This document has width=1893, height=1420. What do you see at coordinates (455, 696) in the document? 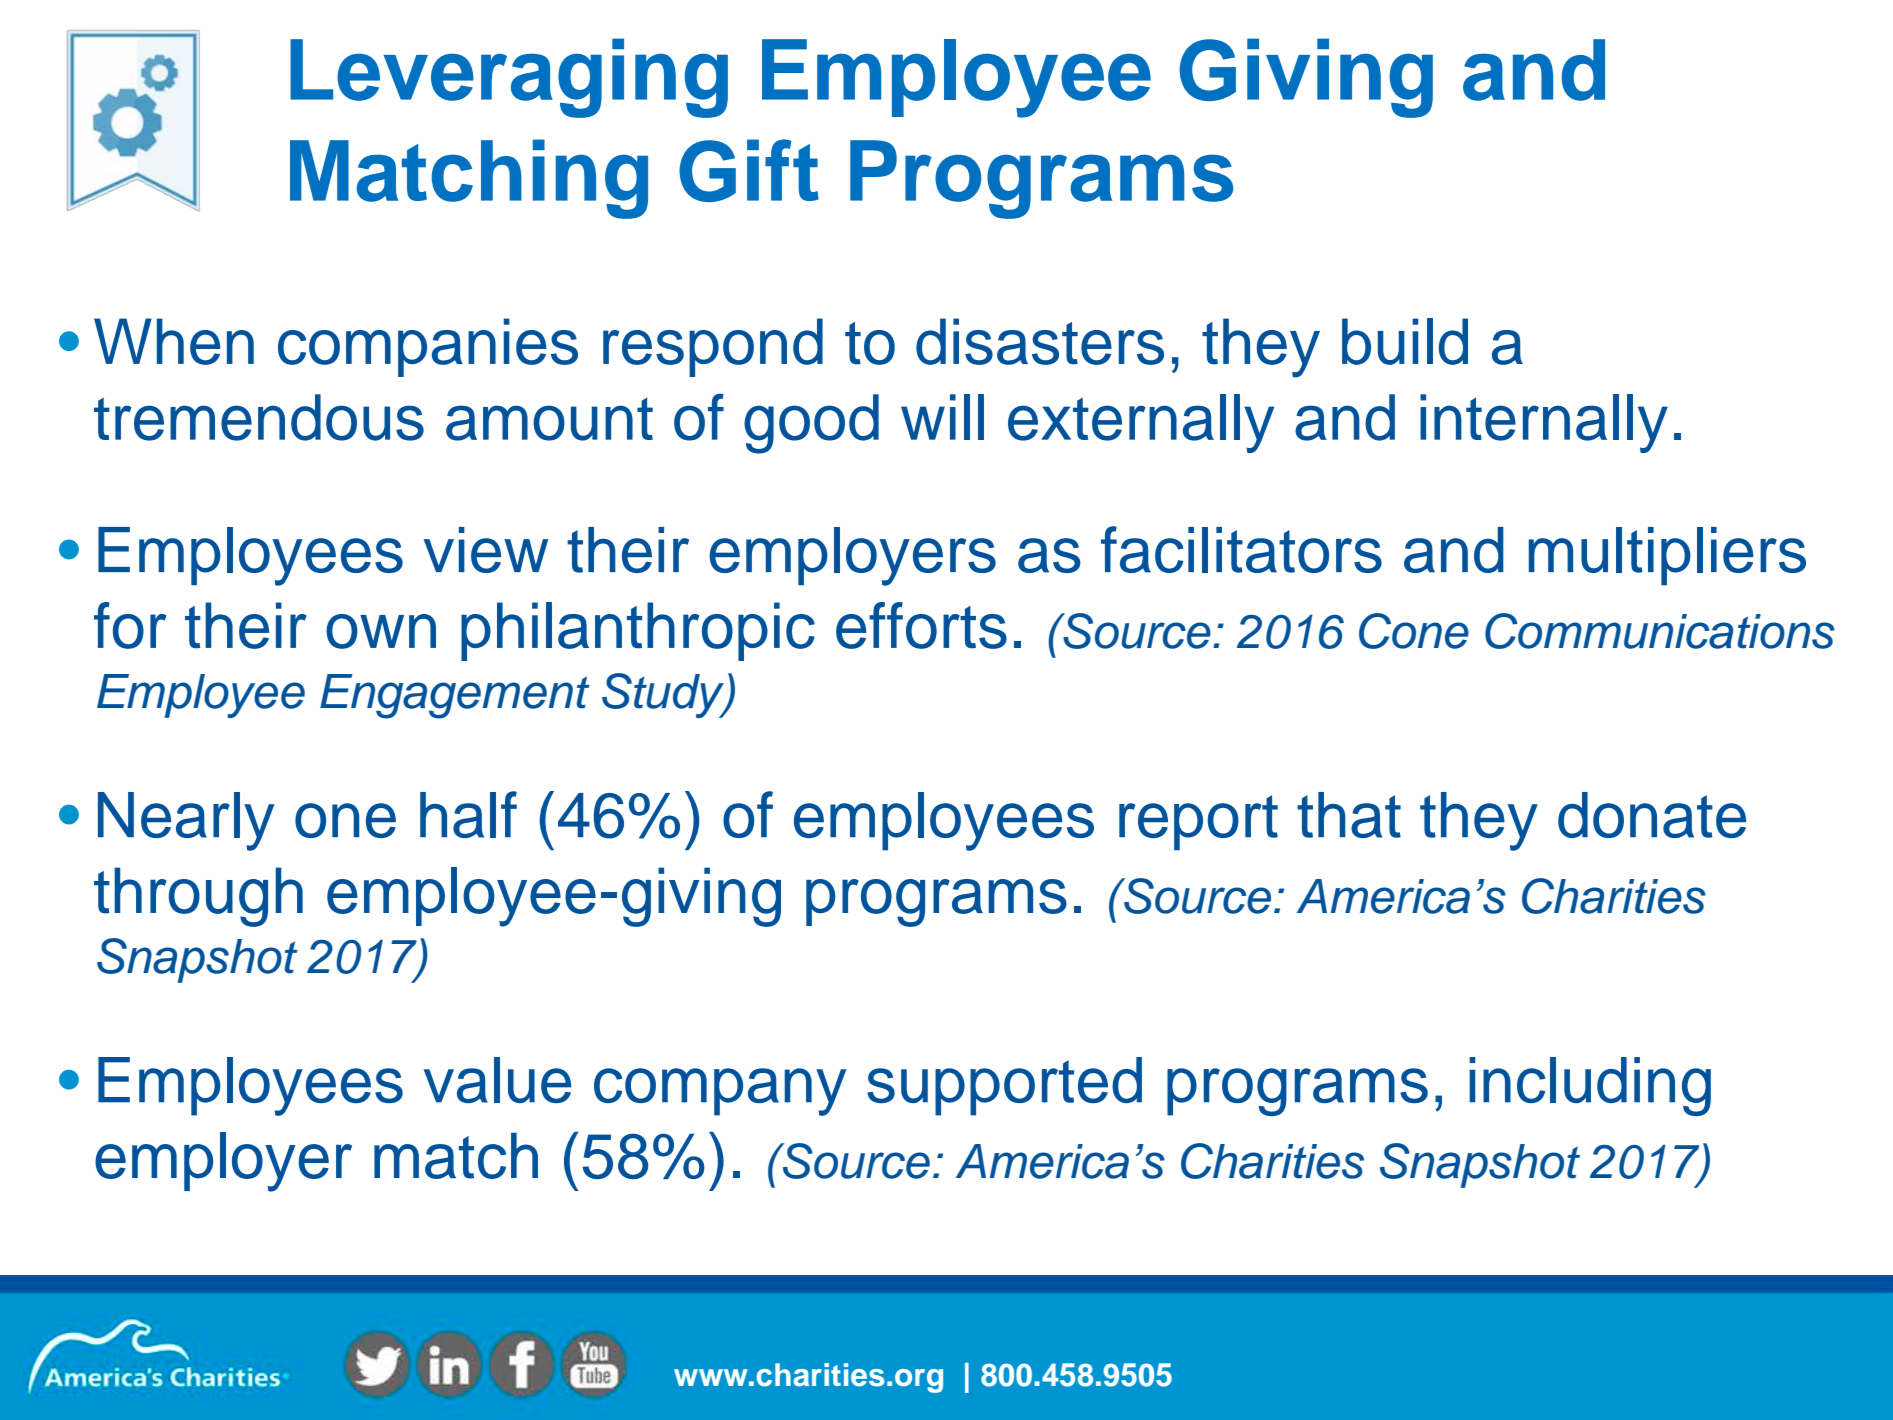
I see `Engagement` at bounding box center [455, 696].
